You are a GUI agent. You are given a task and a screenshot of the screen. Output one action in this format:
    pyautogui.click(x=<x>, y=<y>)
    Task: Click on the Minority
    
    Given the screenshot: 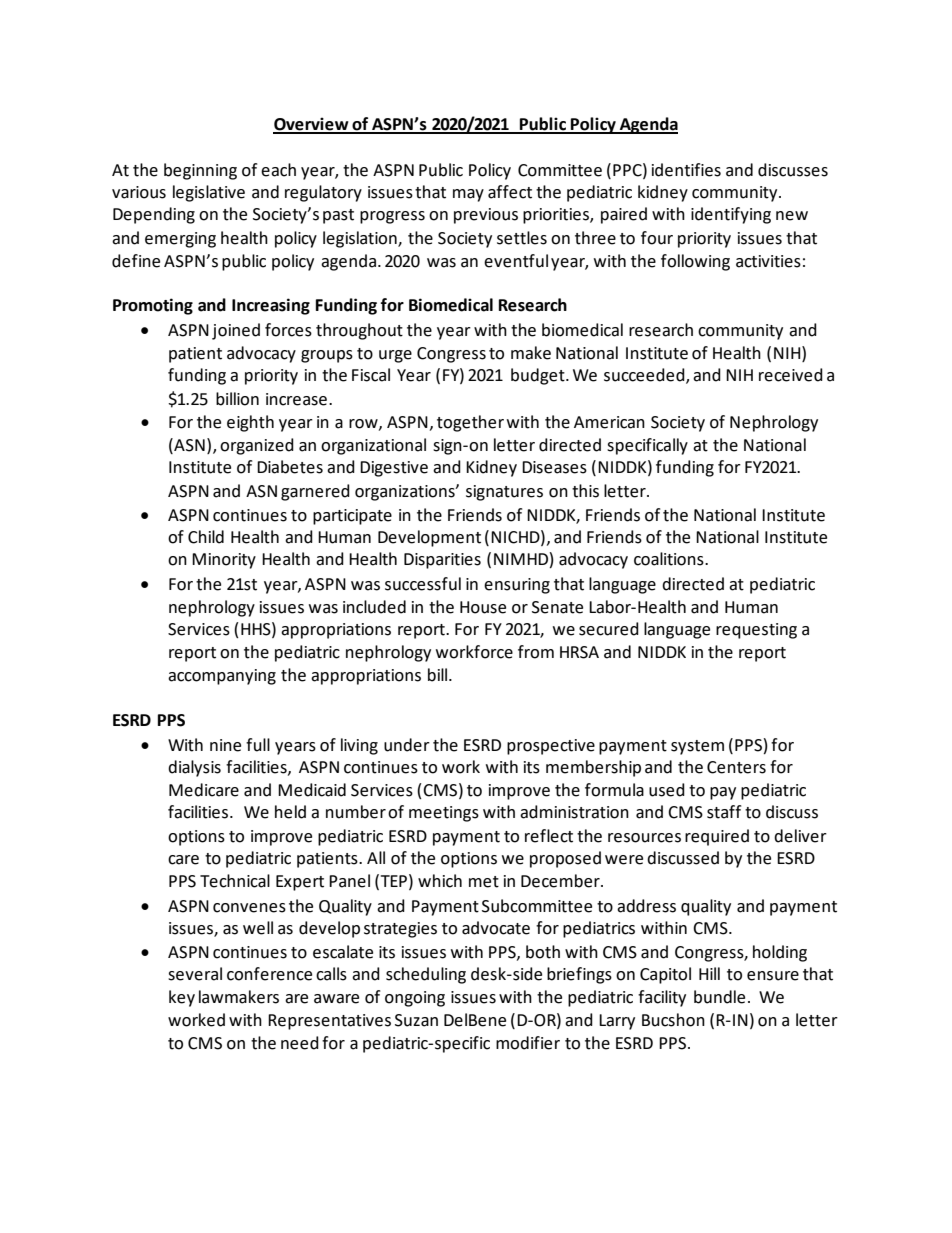 What is the action you would take?
    pyautogui.click(x=224, y=561)
